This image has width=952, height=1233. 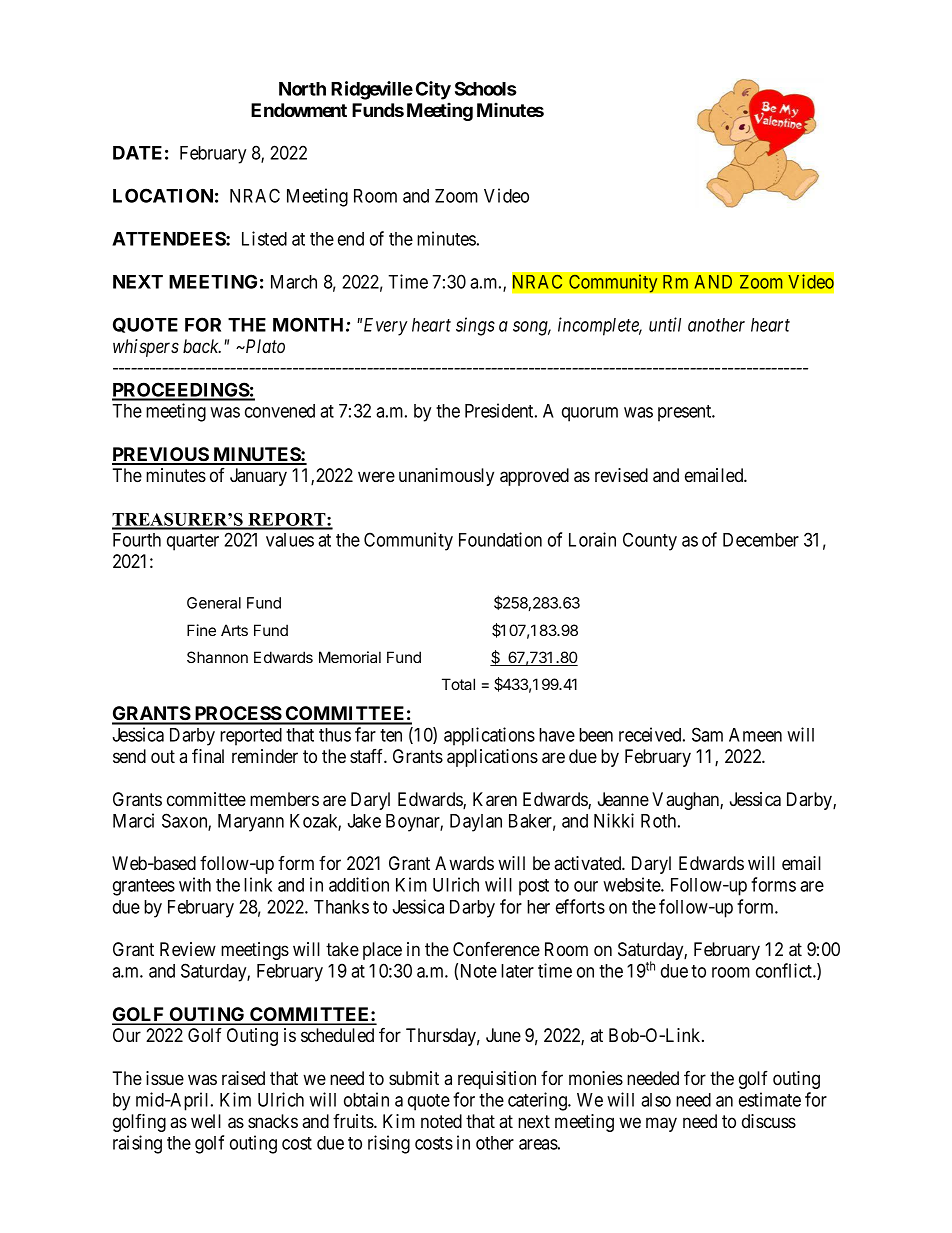 I want to click on with, so click(x=195, y=884).
